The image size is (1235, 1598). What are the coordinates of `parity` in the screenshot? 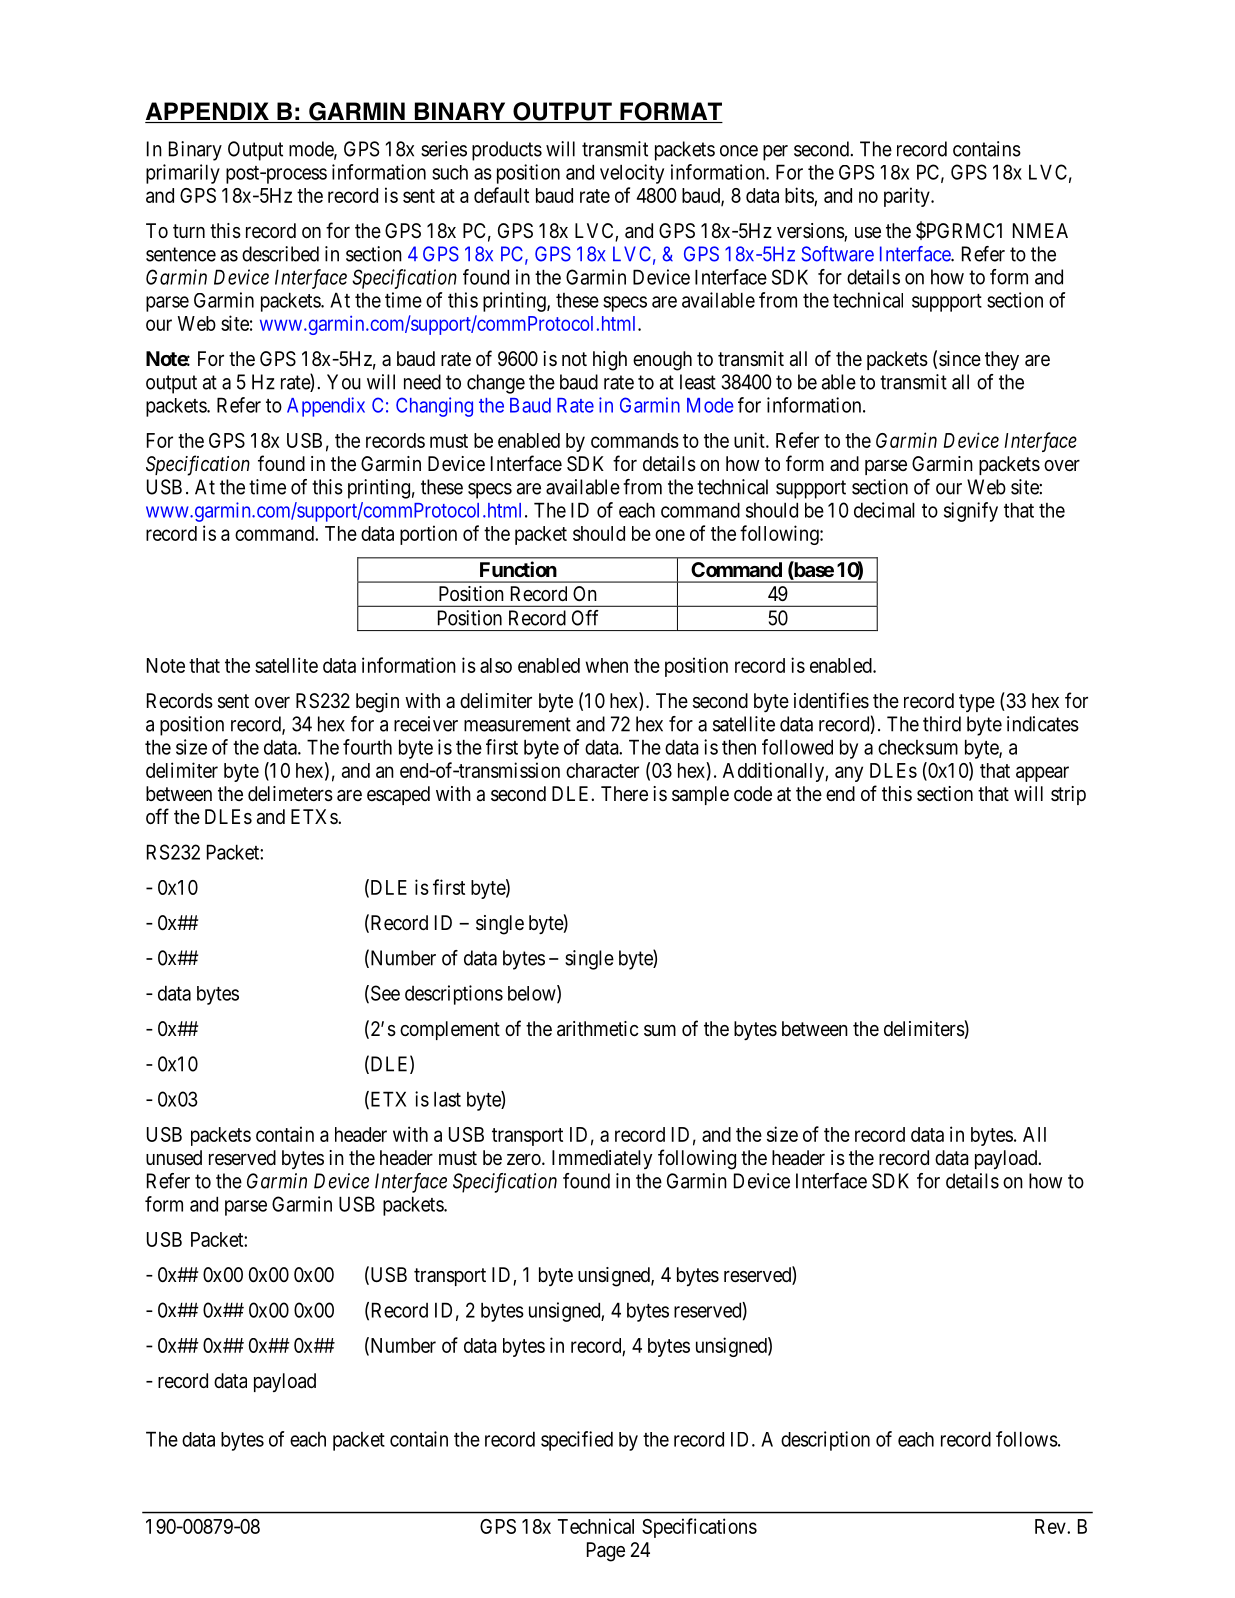 It's located at (908, 197).
